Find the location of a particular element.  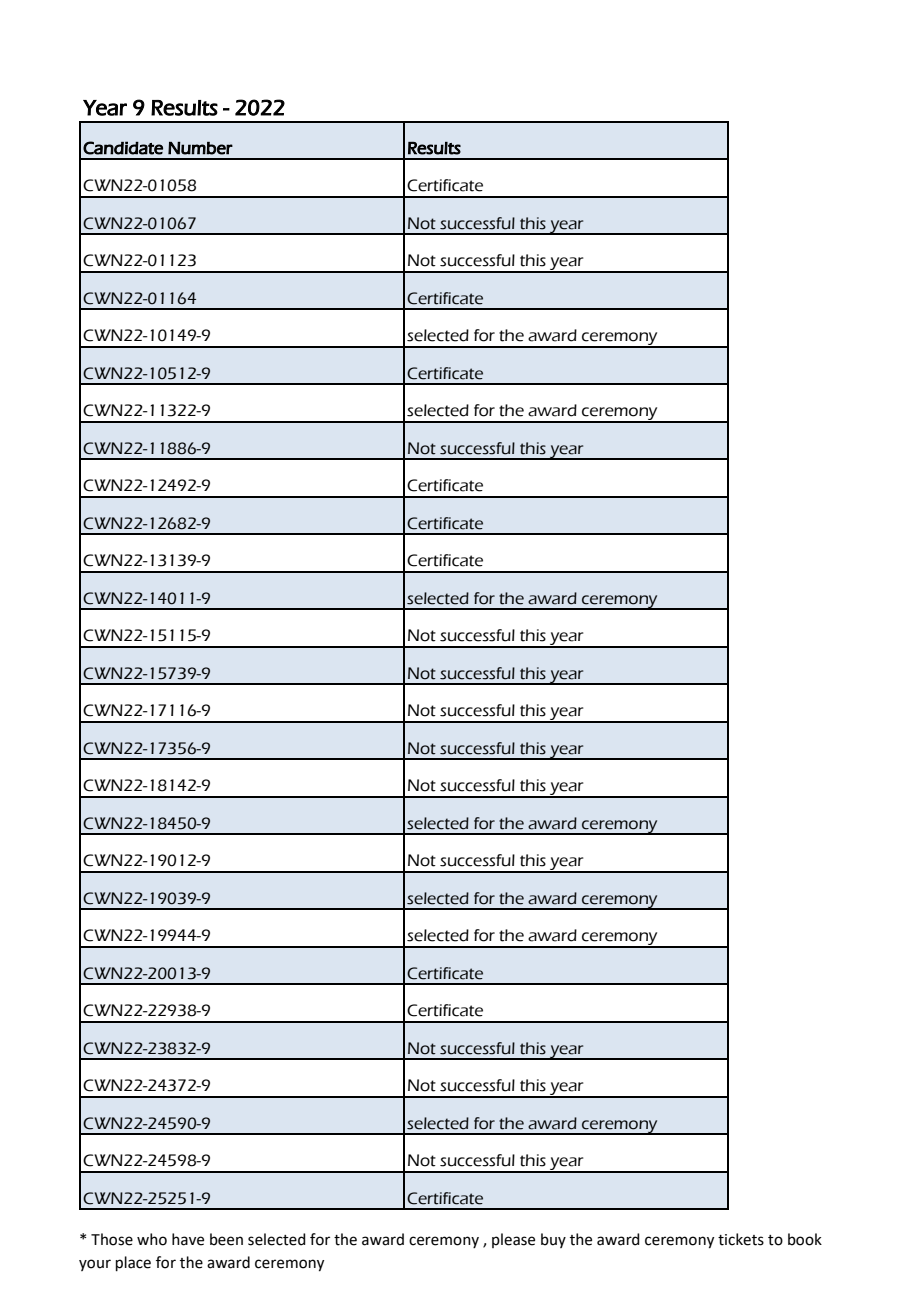

who is located at coordinates (152, 1239).
